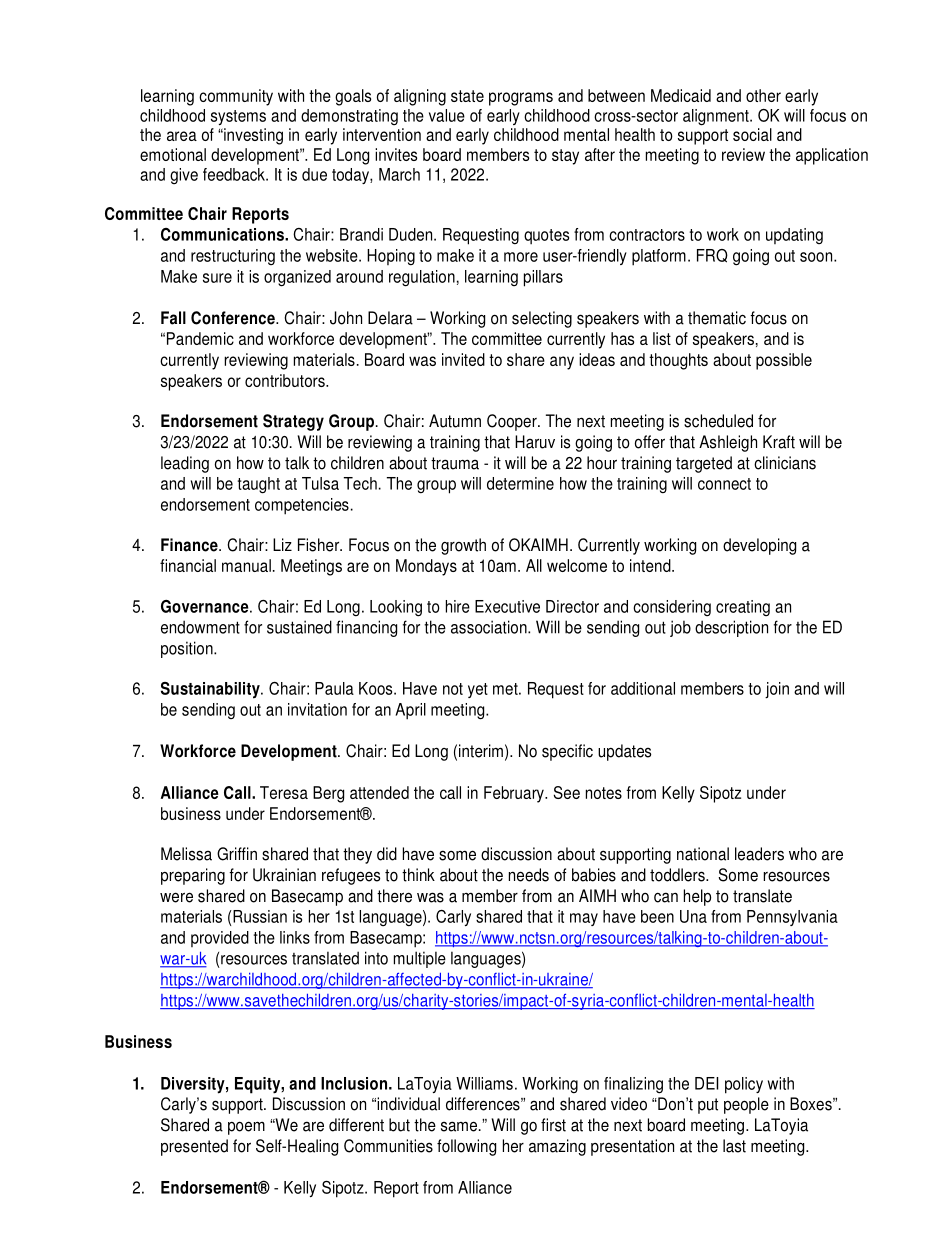 Image resolution: width=952 pixels, height=1233 pixels. Describe the element at coordinates (252, 136) in the screenshot. I see `investing` at that location.
